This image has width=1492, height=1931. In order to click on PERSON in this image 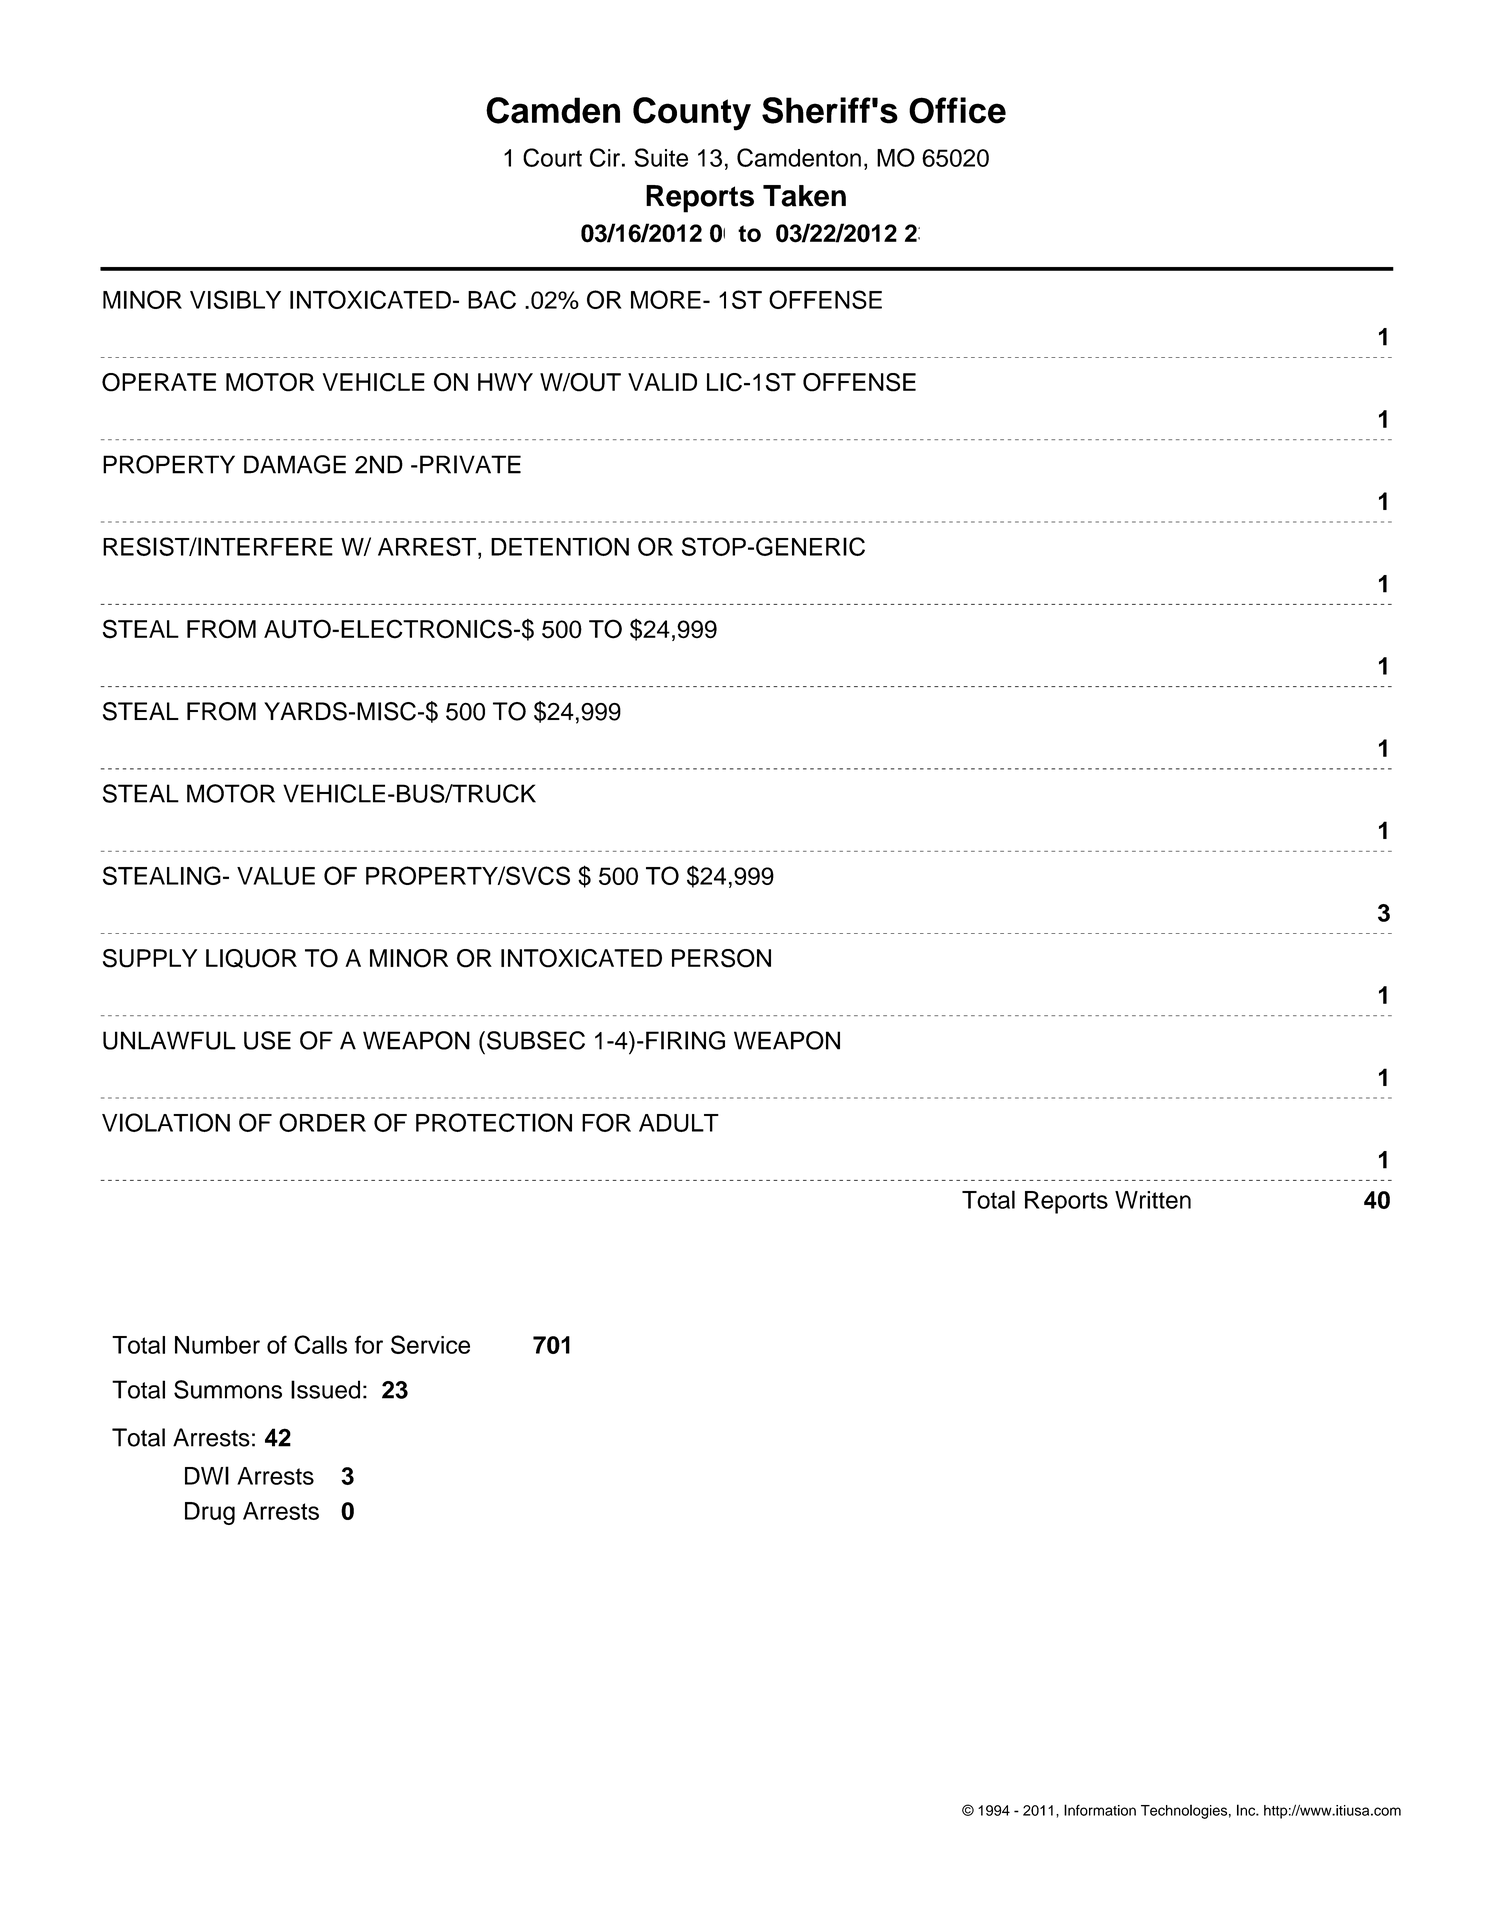, I will do `click(721, 958)`.
